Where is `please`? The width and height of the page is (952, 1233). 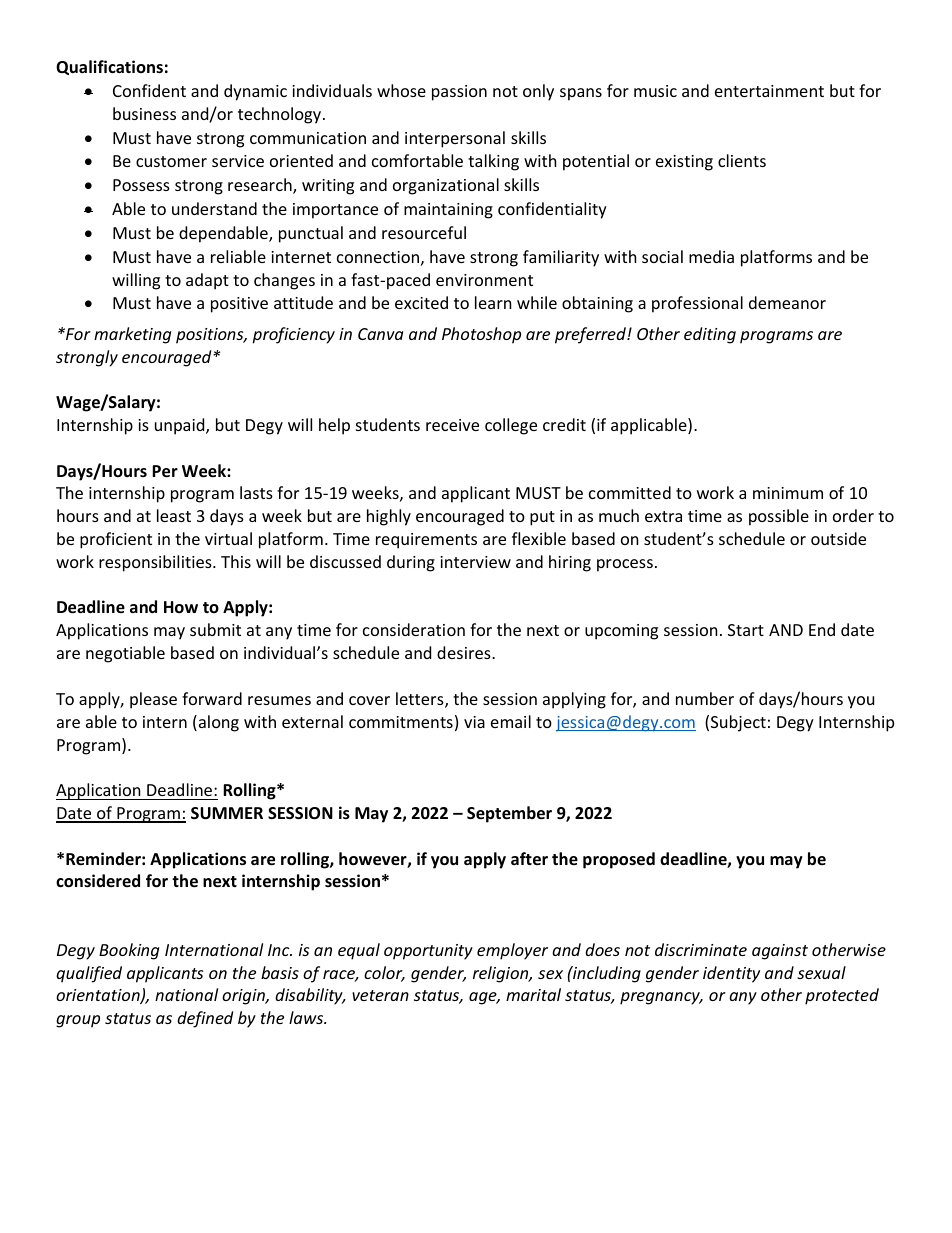 please is located at coordinates (153, 700).
